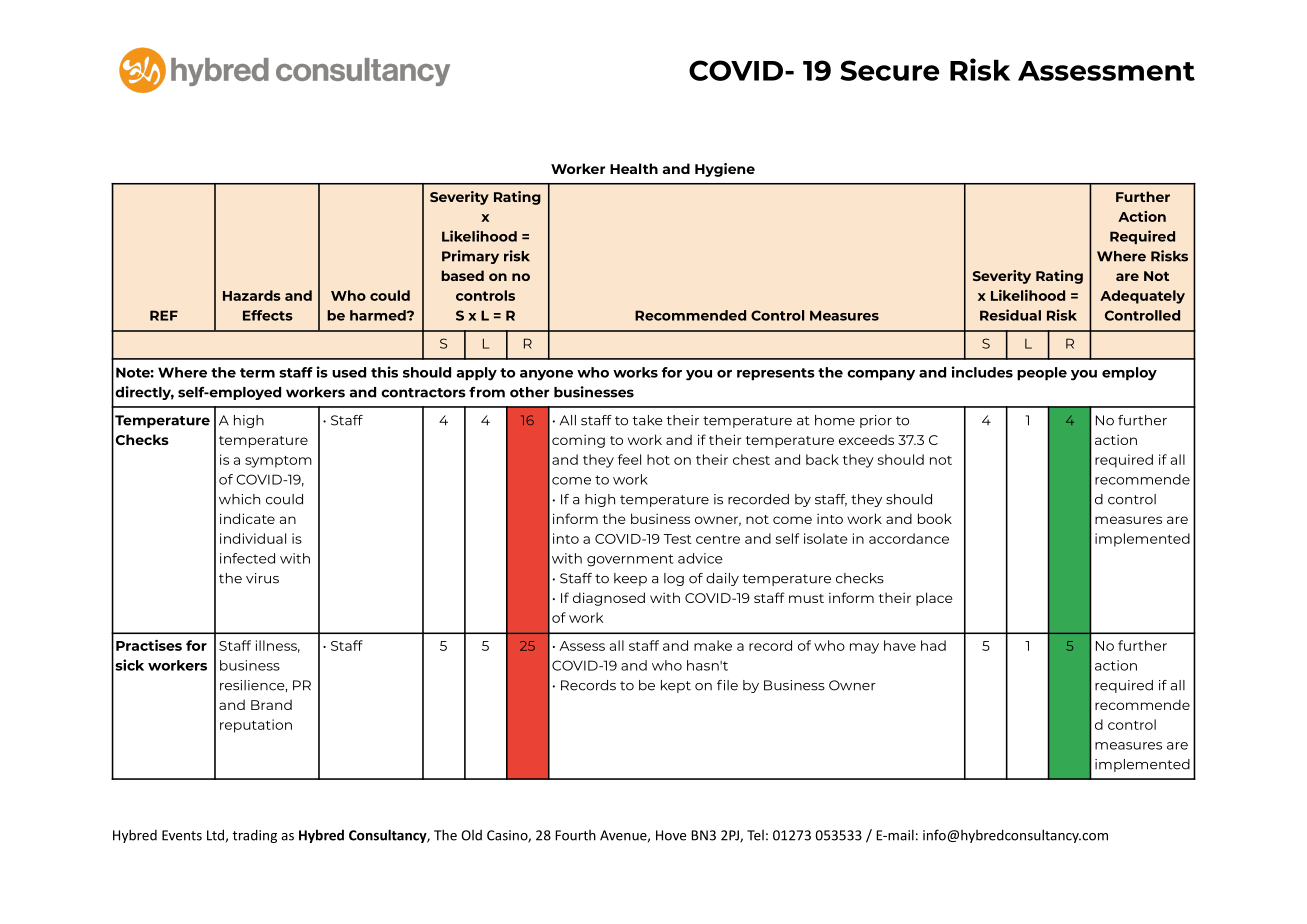 The width and height of the page is (1307, 924). I want to click on Residual, so click(1010, 315).
